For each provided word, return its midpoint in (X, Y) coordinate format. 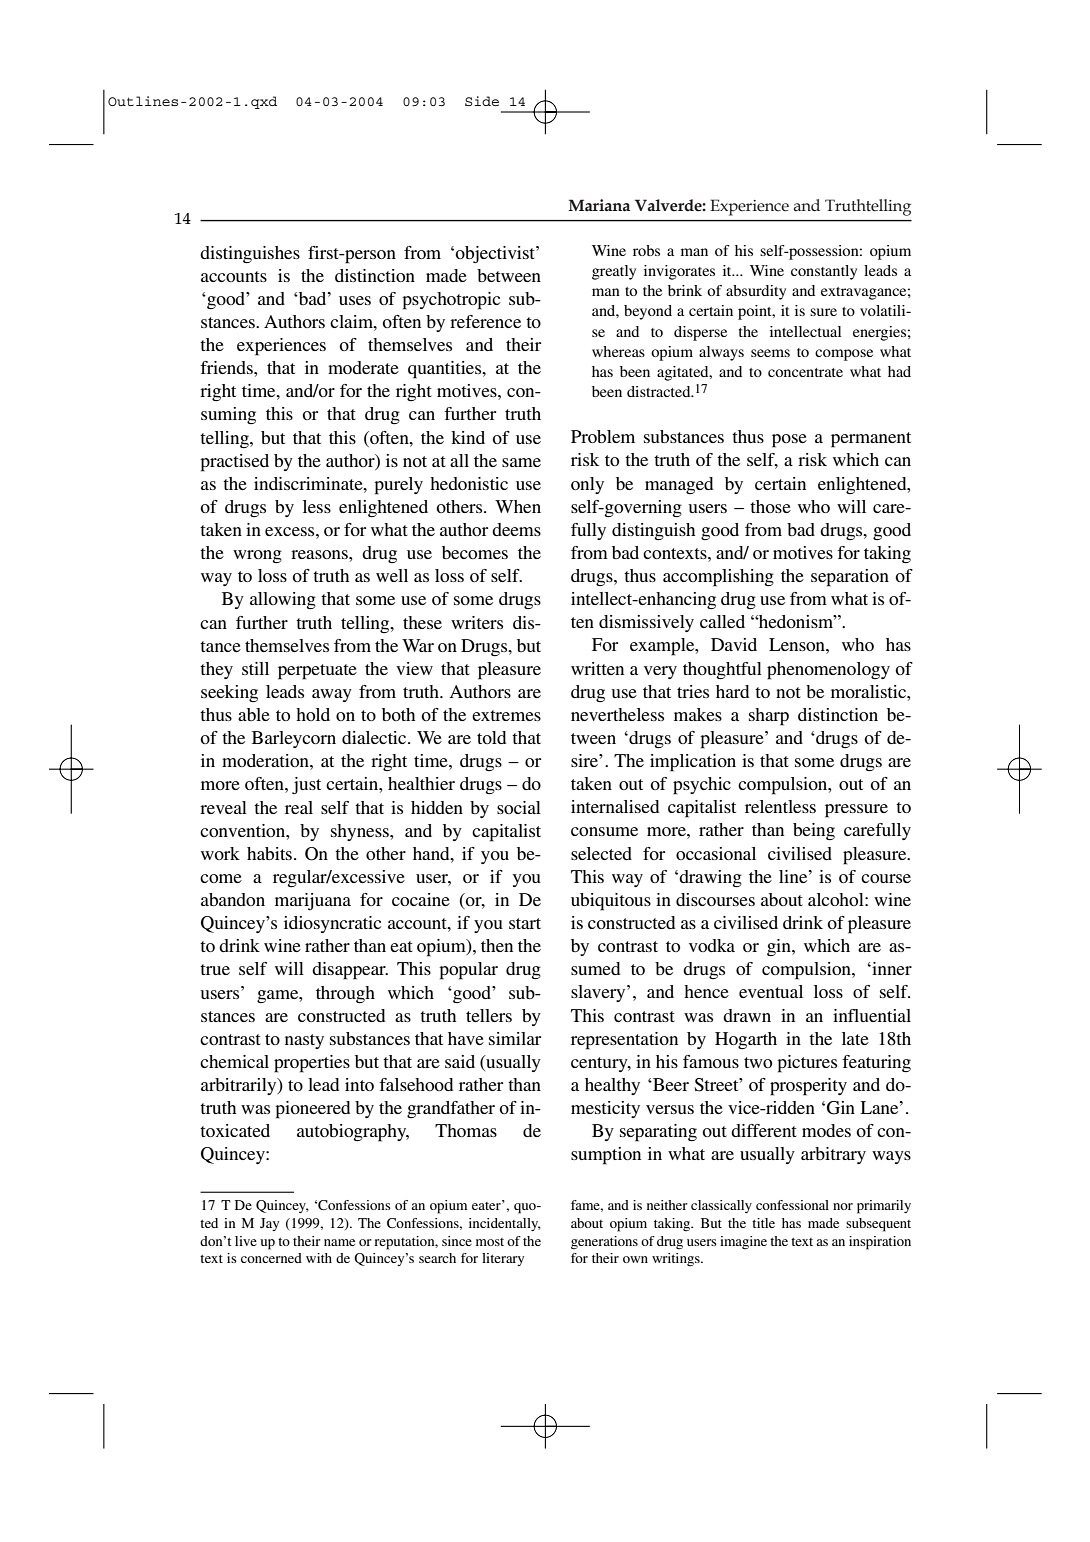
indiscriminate (309, 483)
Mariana (599, 205)
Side (482, 101)
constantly (824, 272)
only (587, 485)
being (814, 832)
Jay (269, 1224)
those (770, 506)
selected (601, 853)
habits (271, 853)
